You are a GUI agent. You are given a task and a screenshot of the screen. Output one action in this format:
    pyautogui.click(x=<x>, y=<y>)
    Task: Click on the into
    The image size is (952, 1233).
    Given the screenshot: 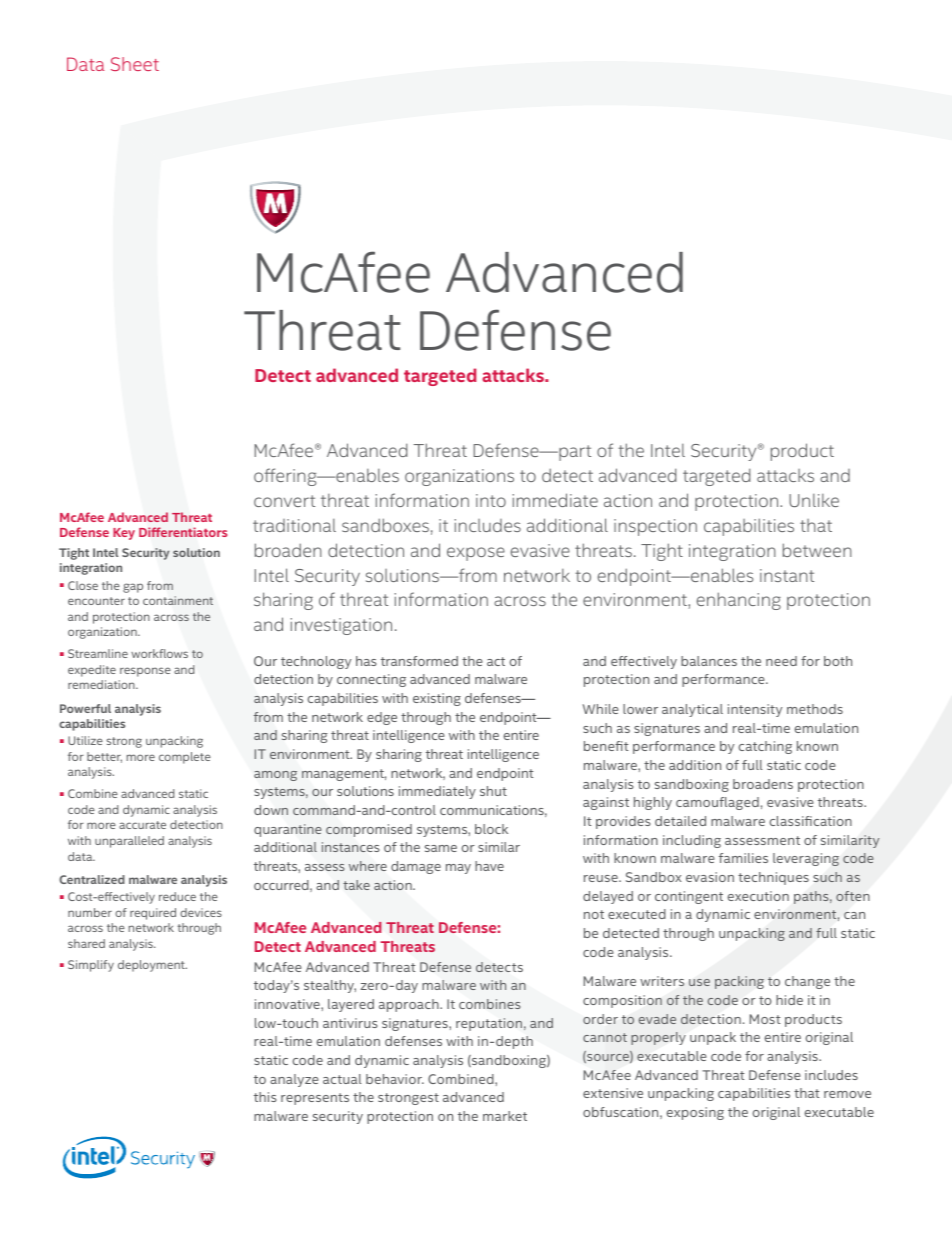 What is the action you would take?
    pyautogui.click(x=491, y=500)
